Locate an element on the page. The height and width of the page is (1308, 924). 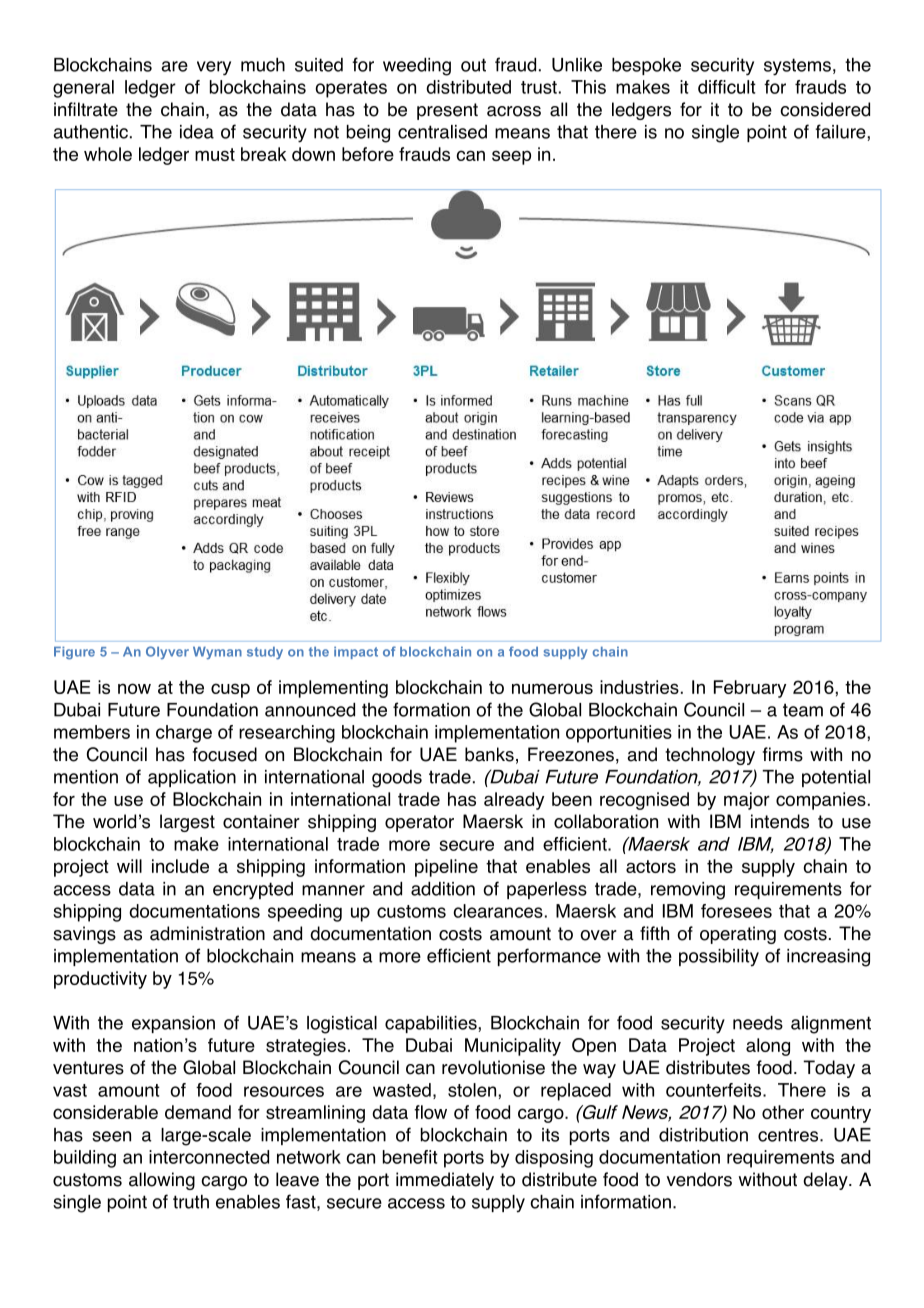
allowing is located at coordinates (162, 1181).
